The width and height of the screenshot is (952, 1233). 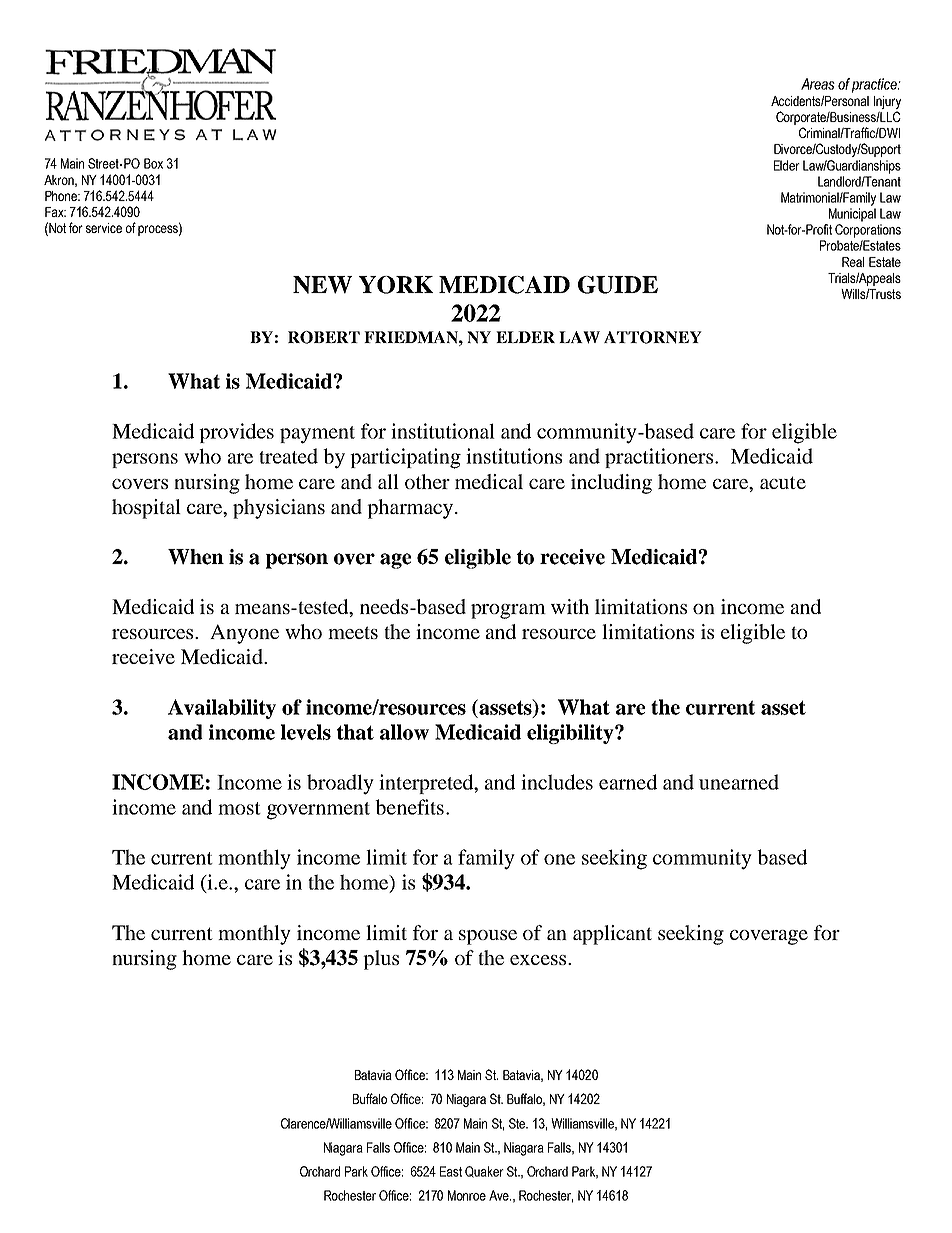 I want to click on provides, so click(x=236, y=433).
